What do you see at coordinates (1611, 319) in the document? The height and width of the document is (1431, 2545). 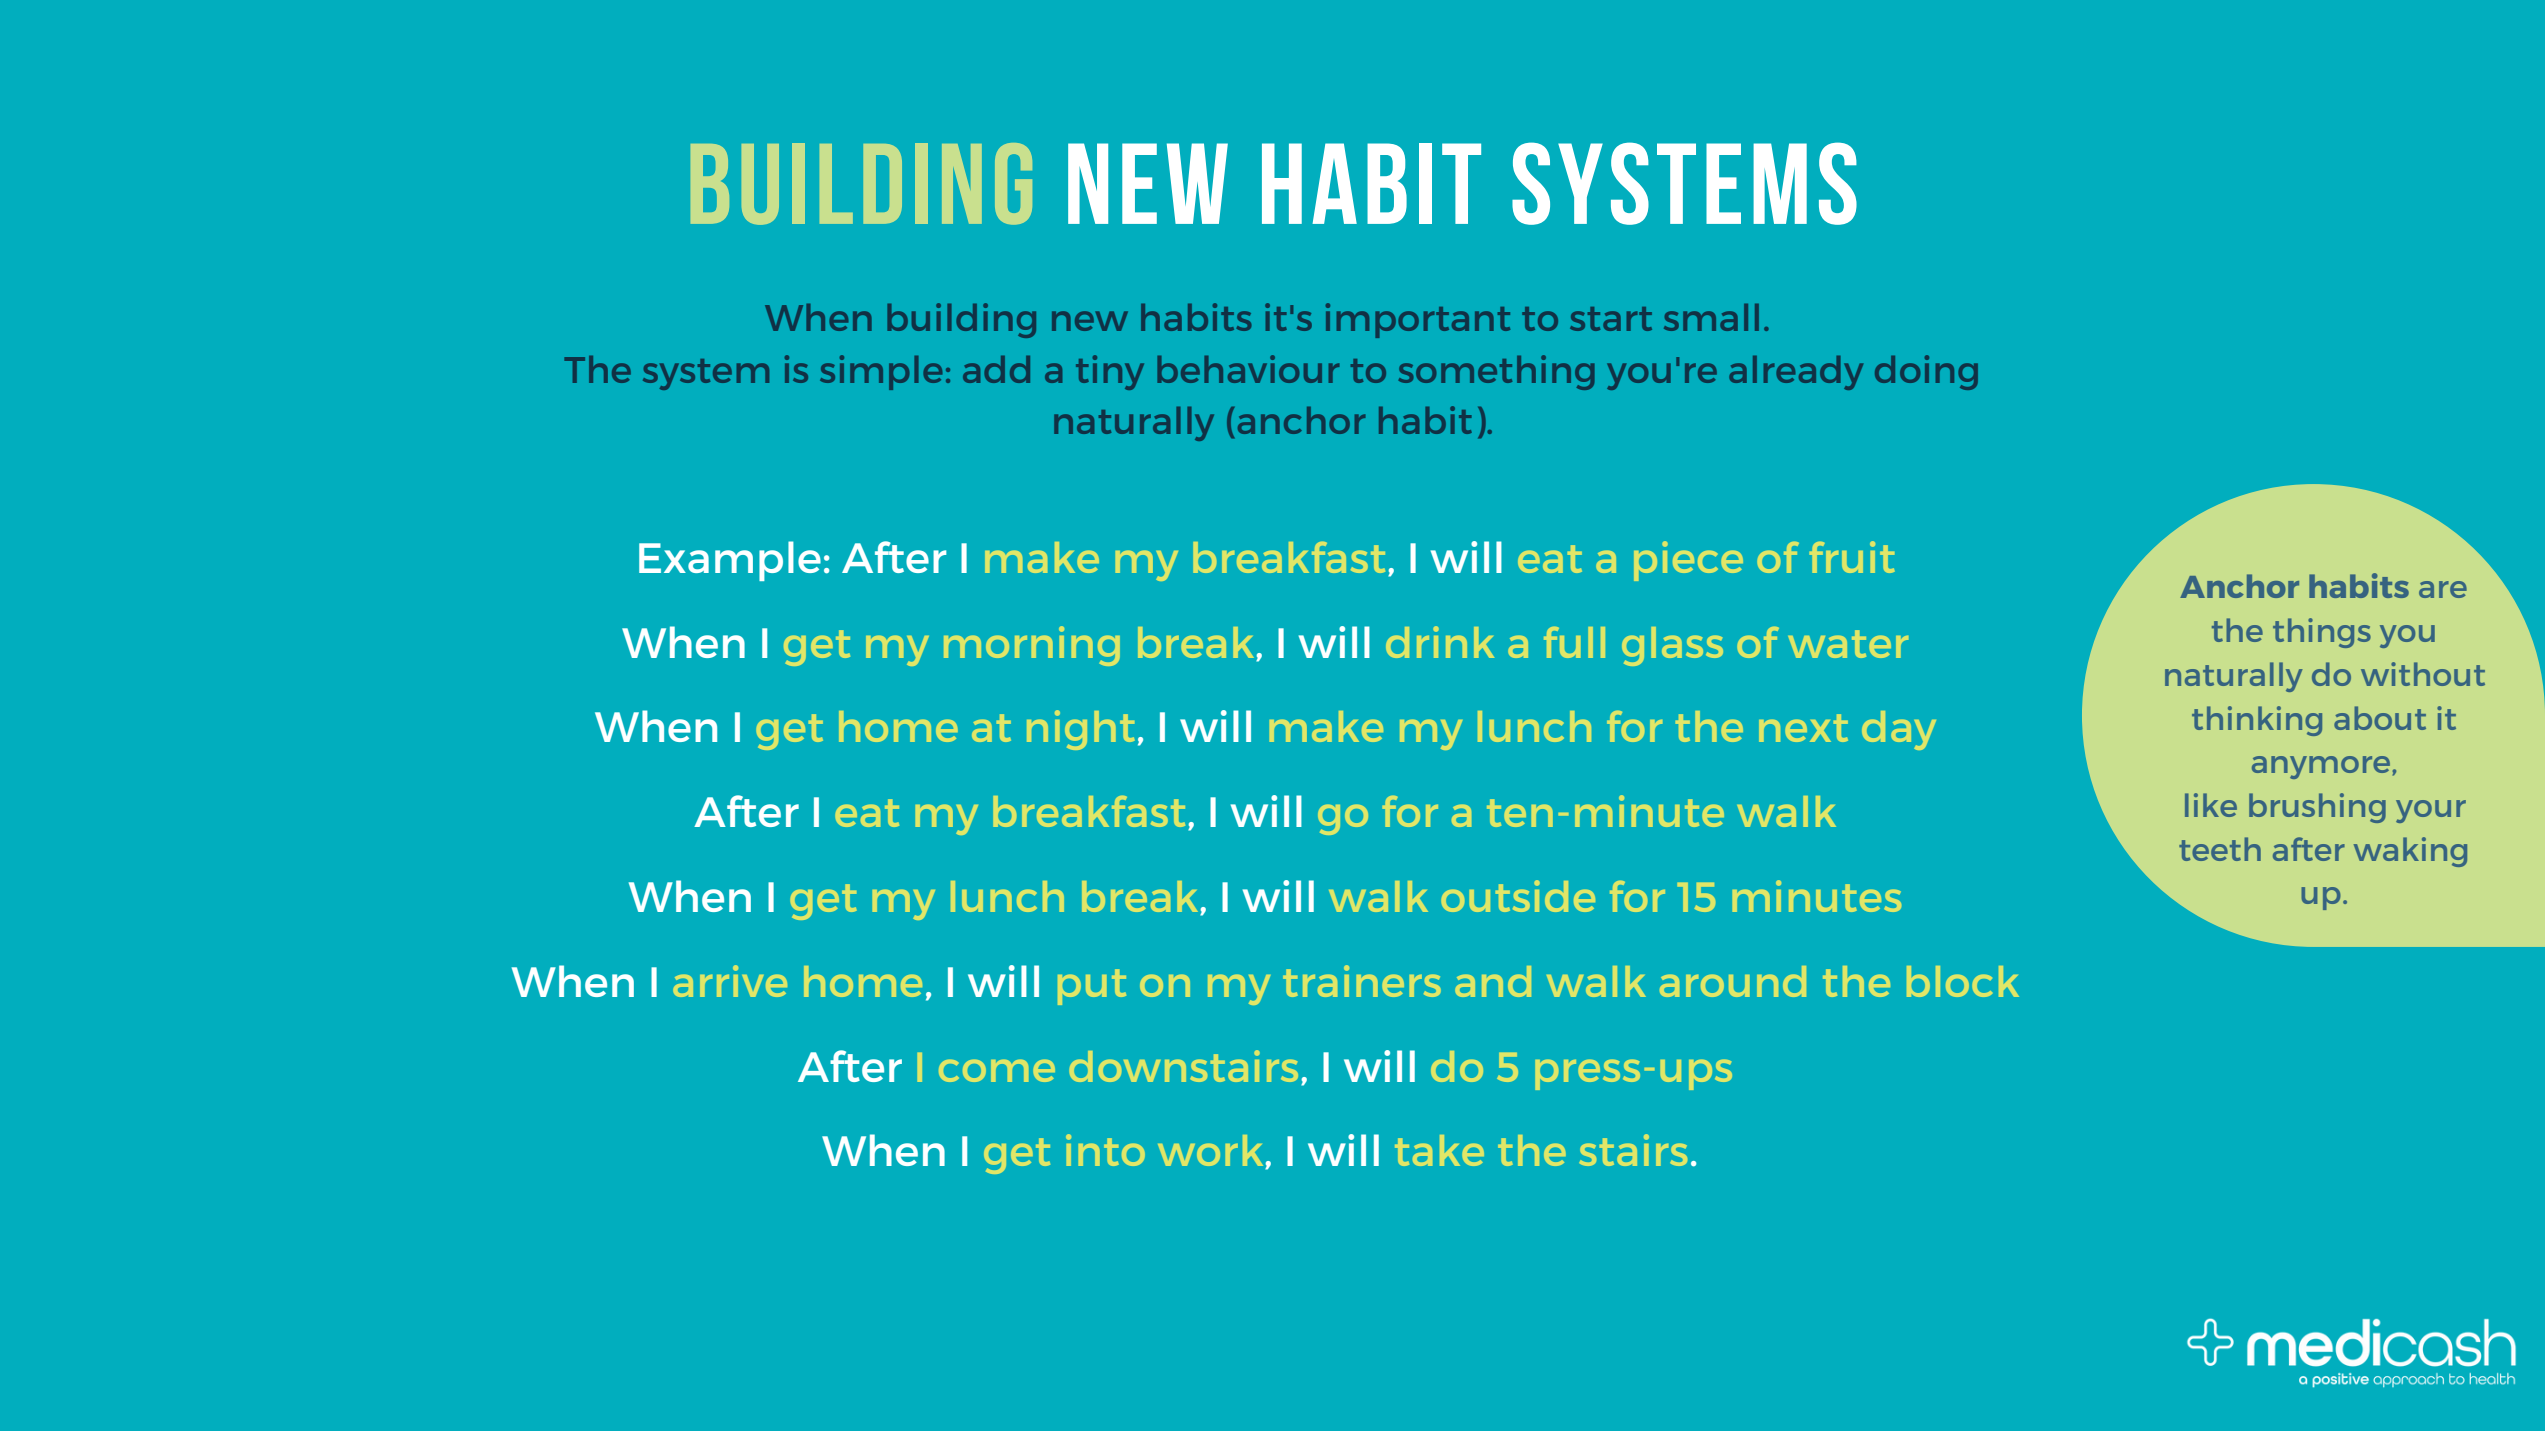 I see `start` at bounding box center [1611, 319].
